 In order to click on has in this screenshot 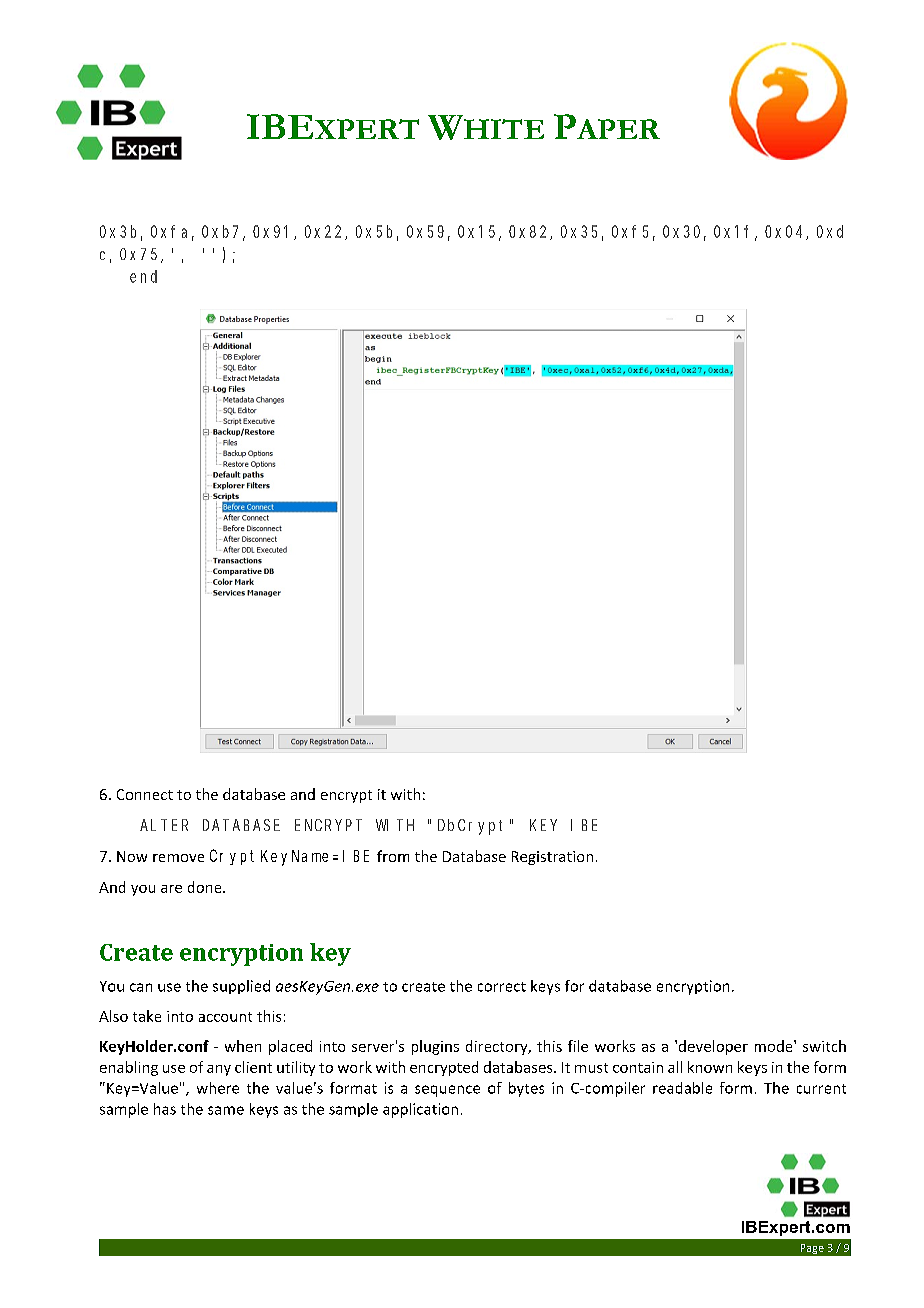, I will do `click(165, 1109)`.
